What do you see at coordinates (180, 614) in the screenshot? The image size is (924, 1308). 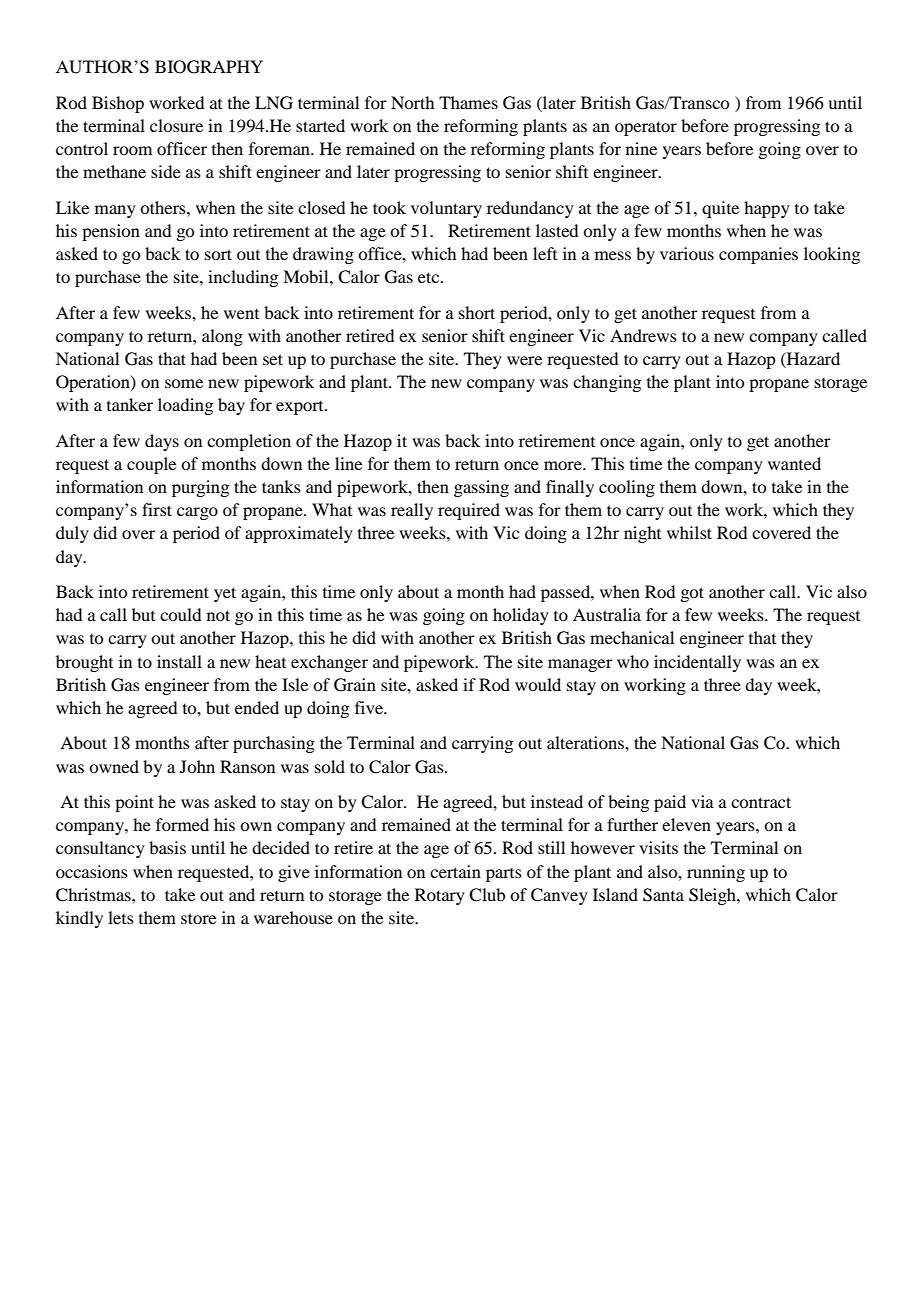 I see `could` at bounding box center [180, 614].
